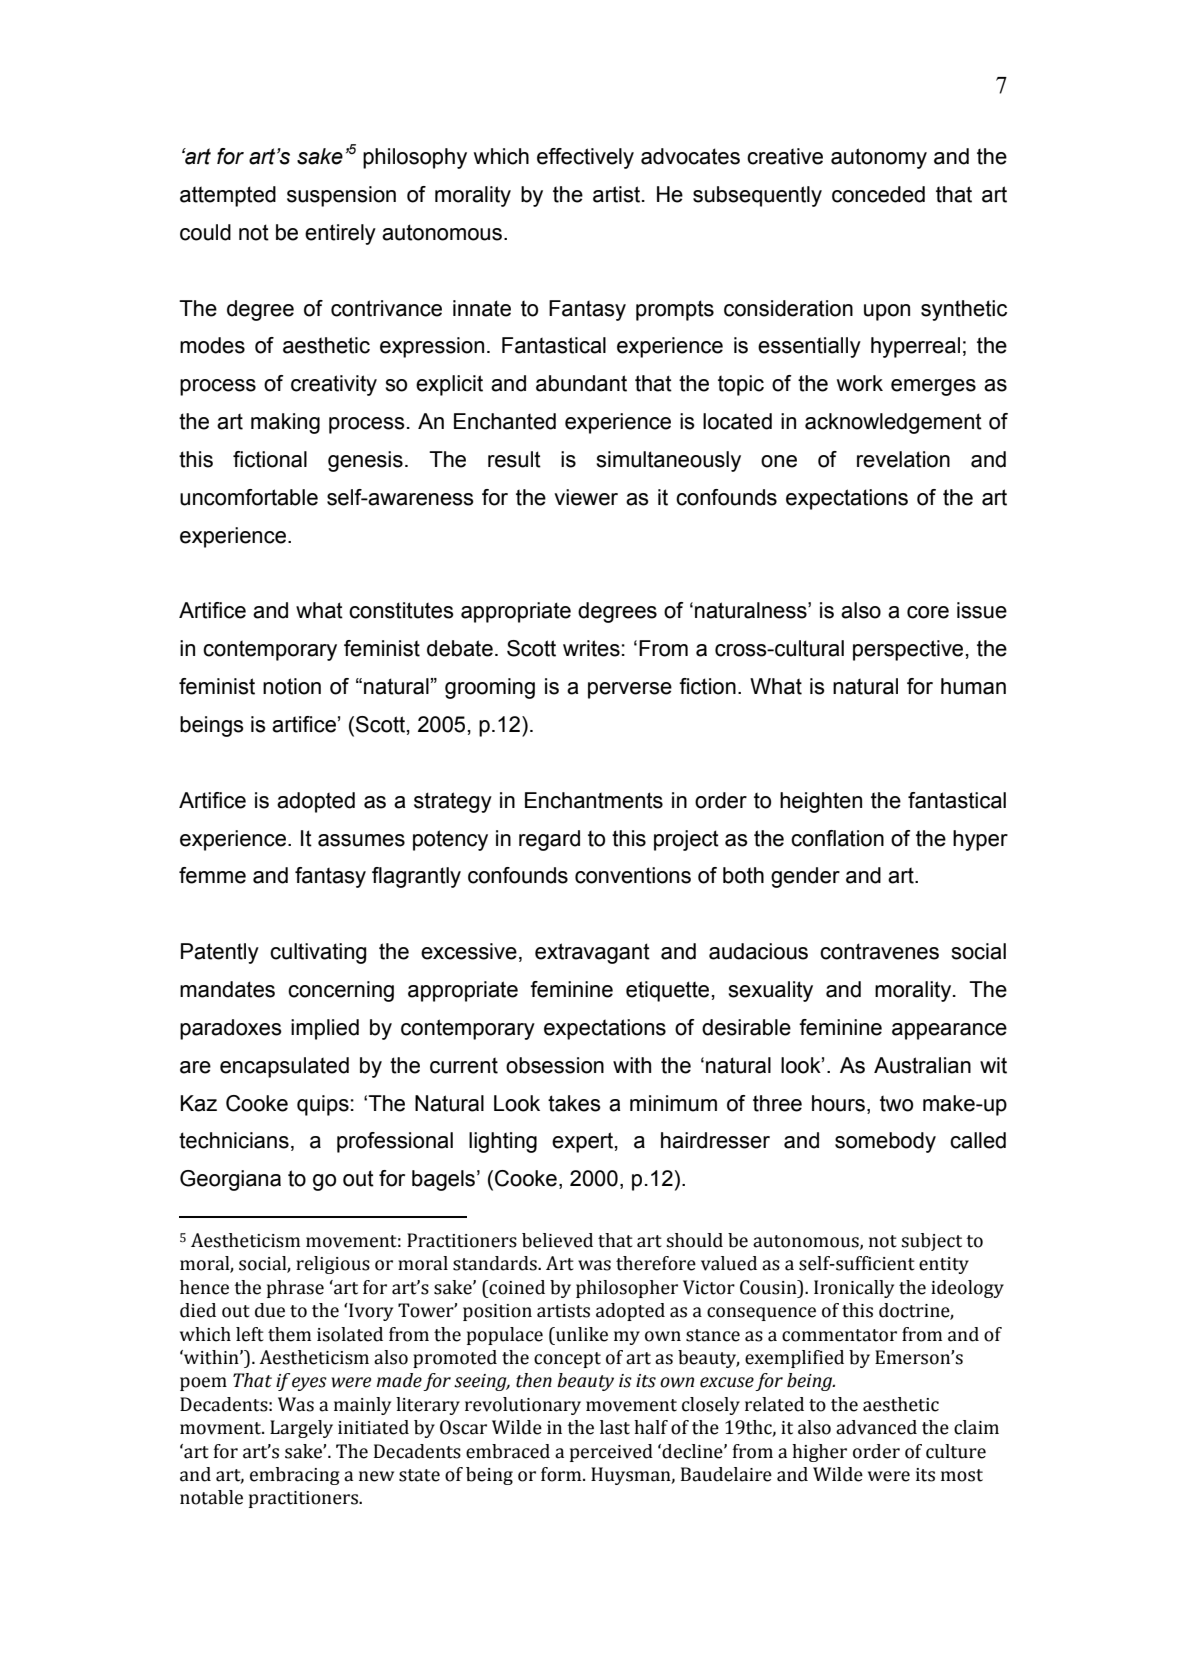 This screenshot has width=1187, height=1680. Describe the element at coordinates (234, 1140) in the screenshot. I see `technicians` at that location.
